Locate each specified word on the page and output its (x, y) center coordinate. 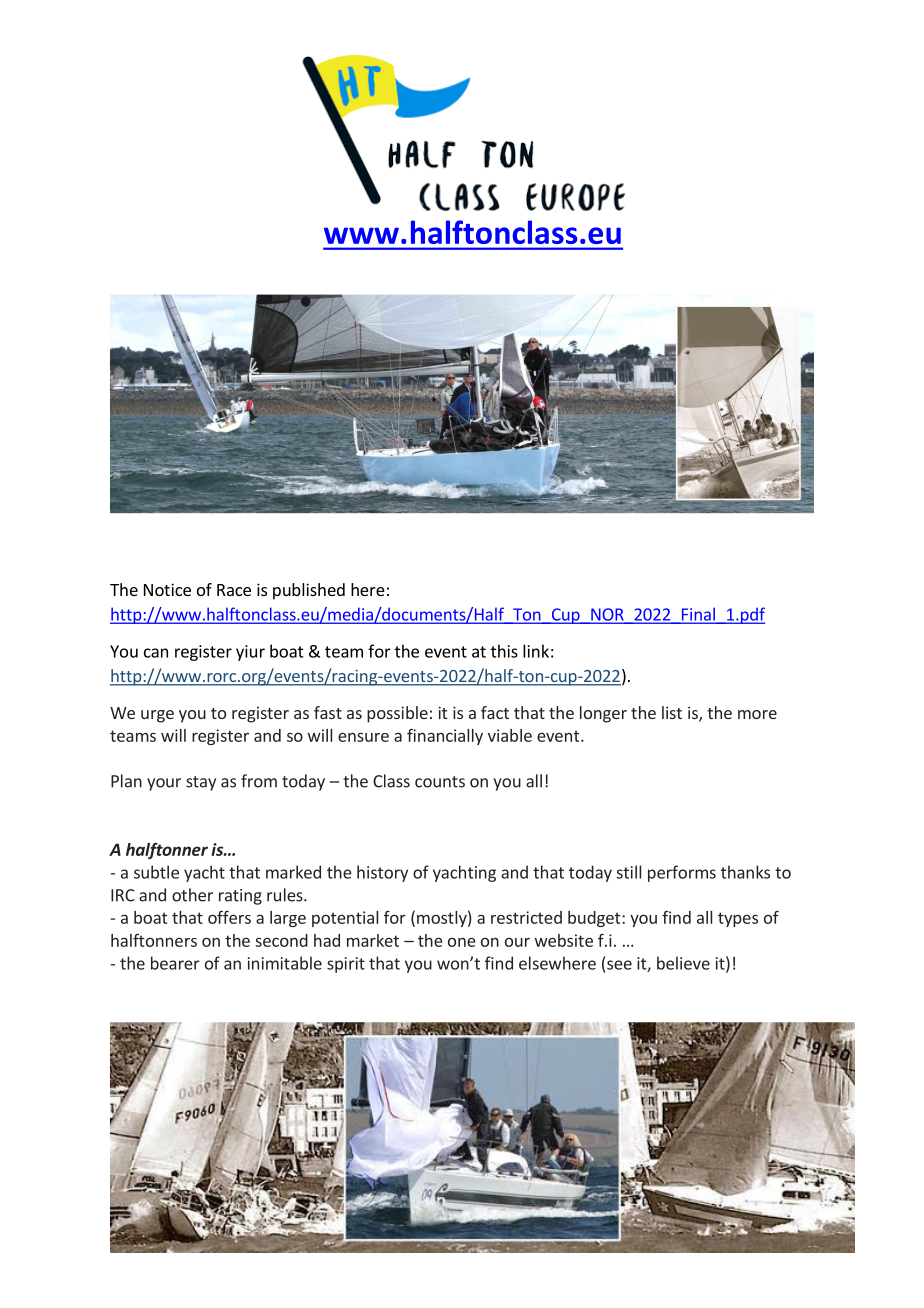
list (672, 712)
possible (397, 714)
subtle (156, 872)
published (309, 591)
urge (157, 716)
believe (683, 963)
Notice (167, 589)
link (536, 651)
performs (682, 873)
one (462, 942)
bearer (175, 963)
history (382, 873)
